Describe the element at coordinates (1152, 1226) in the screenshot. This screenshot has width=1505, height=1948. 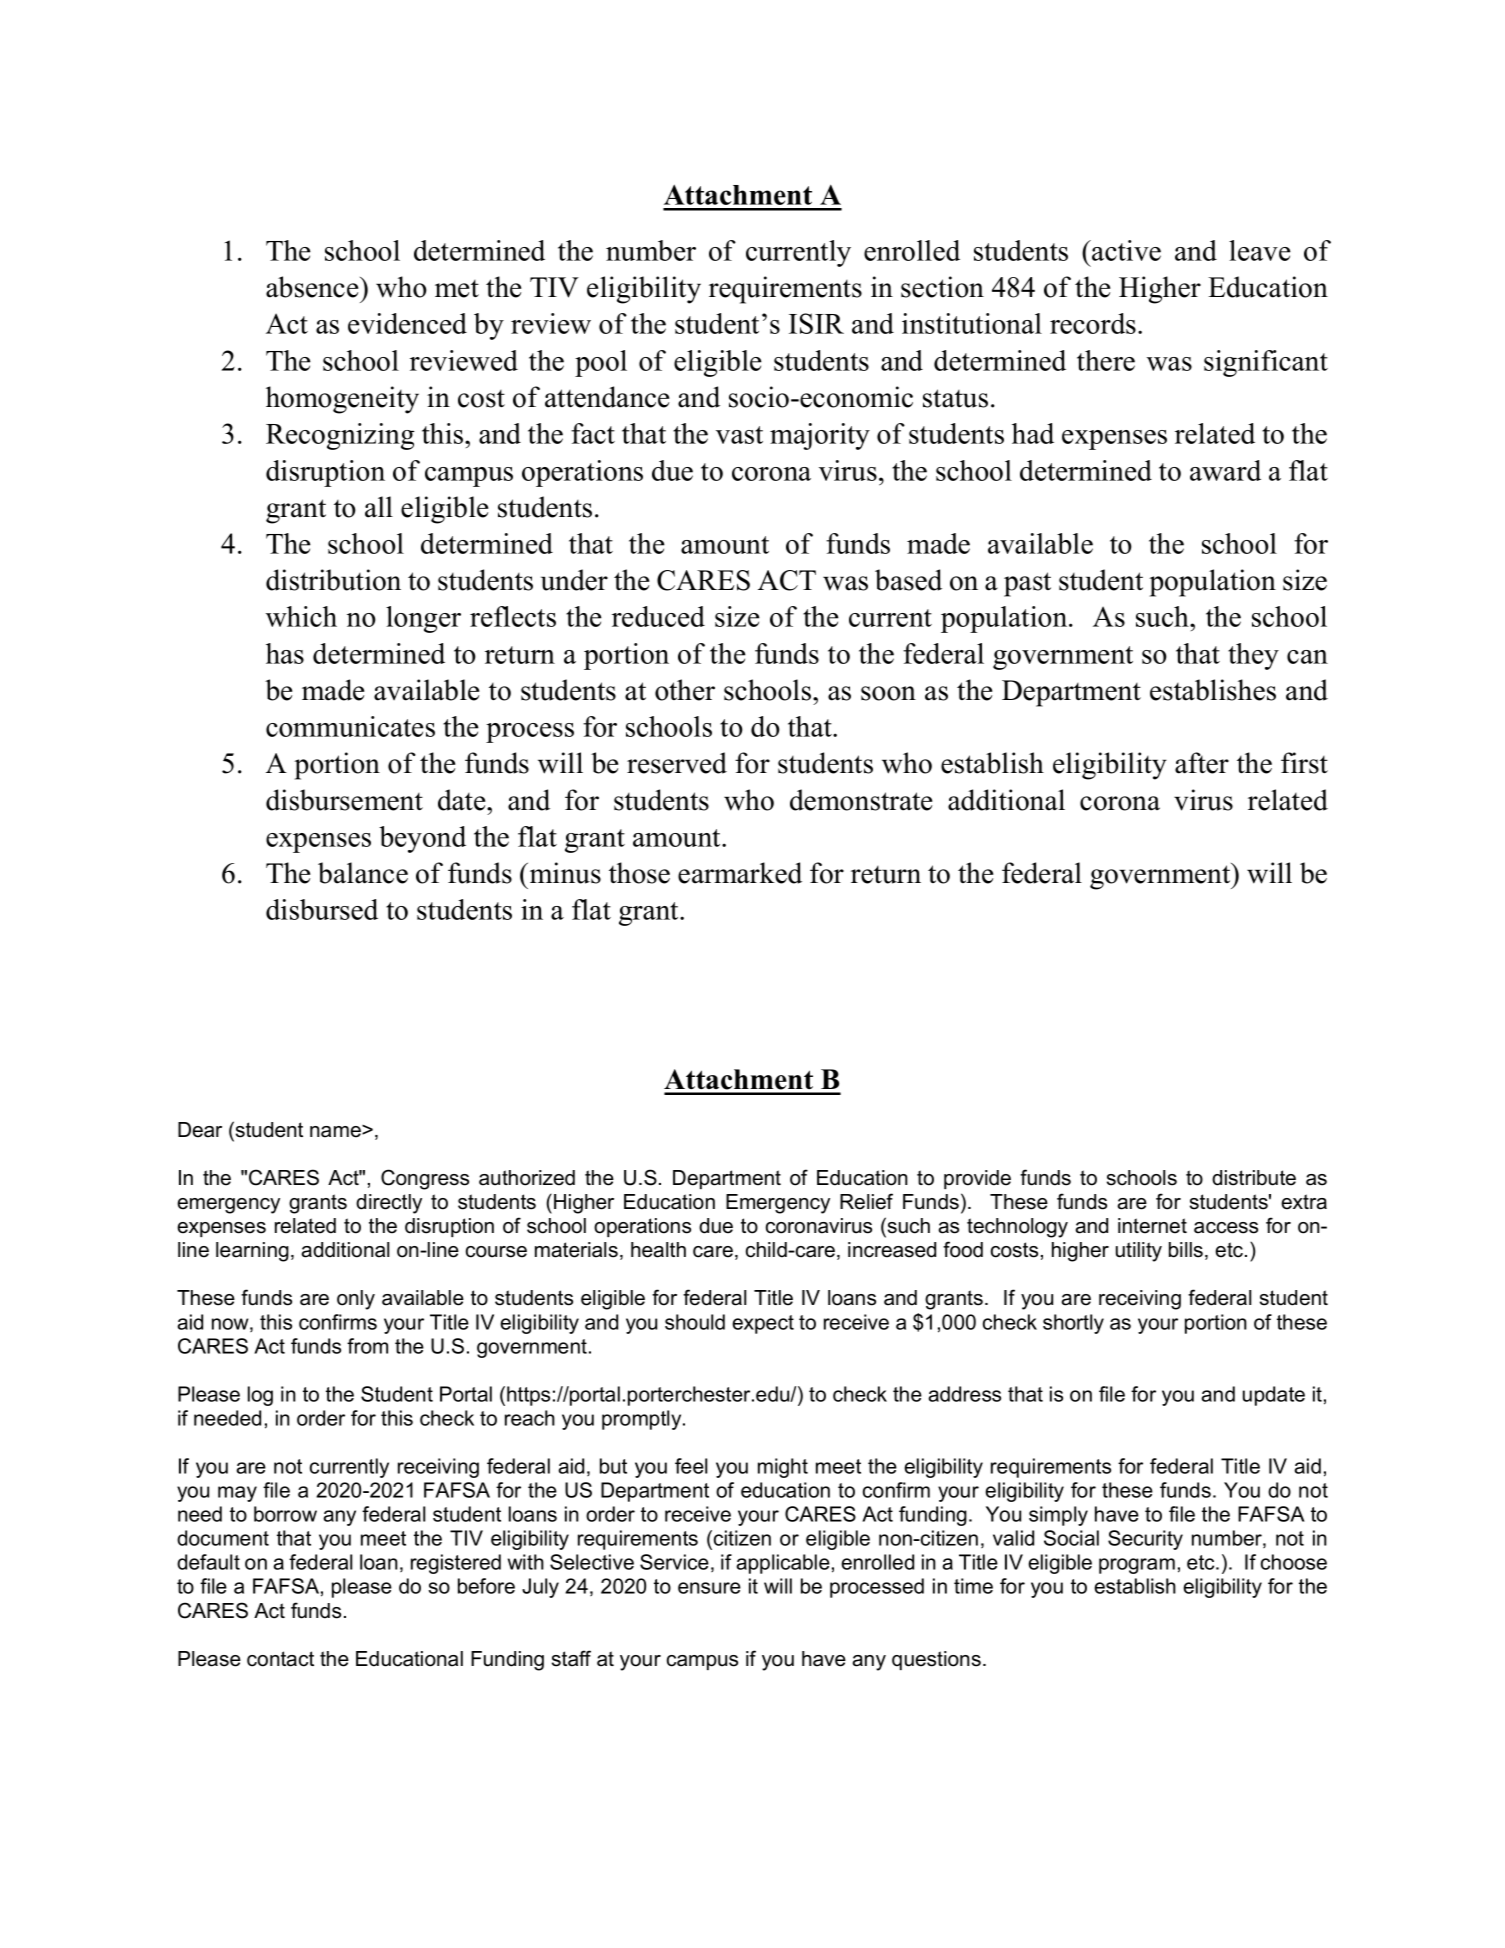
I see `internet` at that location.
